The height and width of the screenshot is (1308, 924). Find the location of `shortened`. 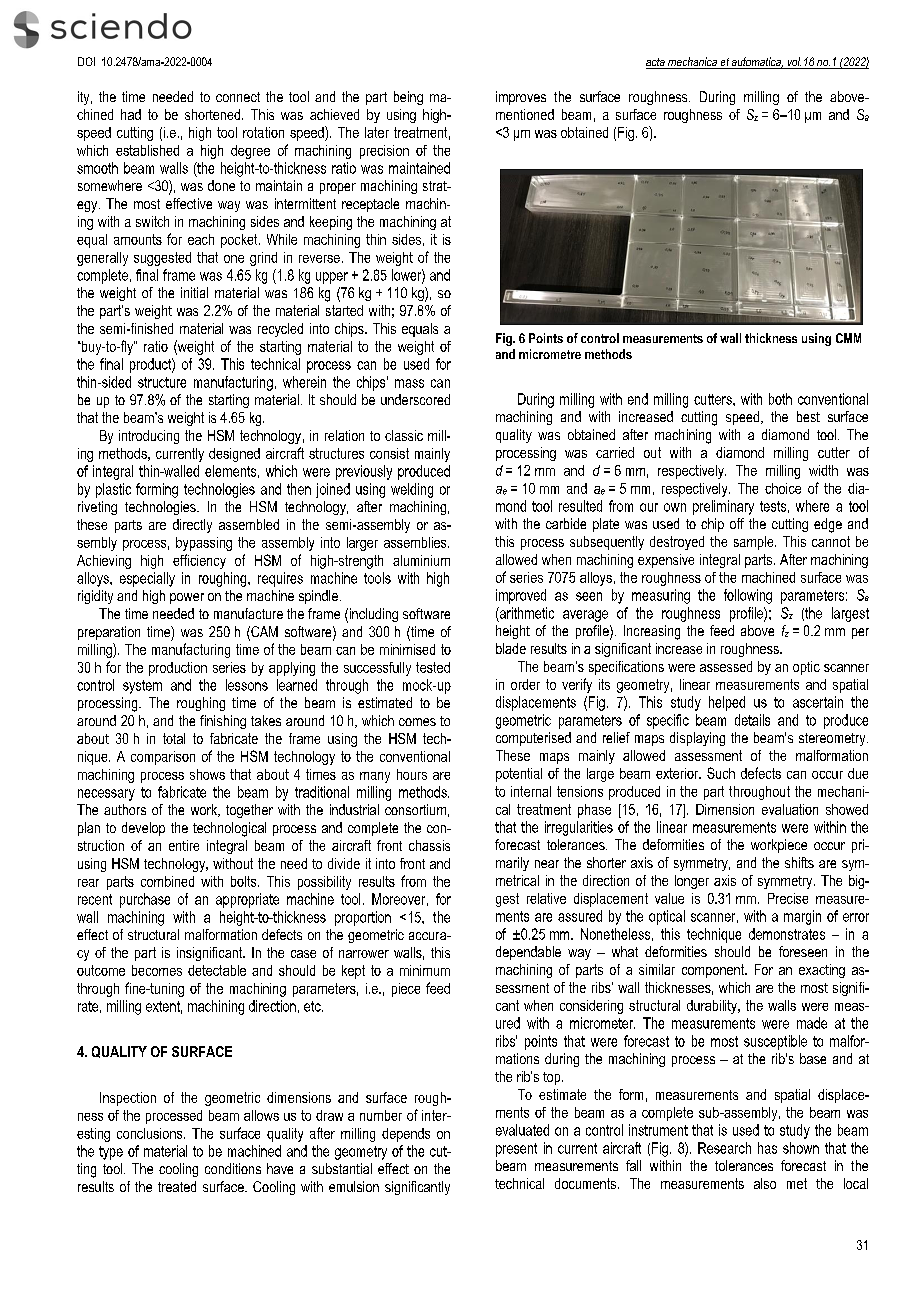

shortened is located at coordinates (214, 114).
